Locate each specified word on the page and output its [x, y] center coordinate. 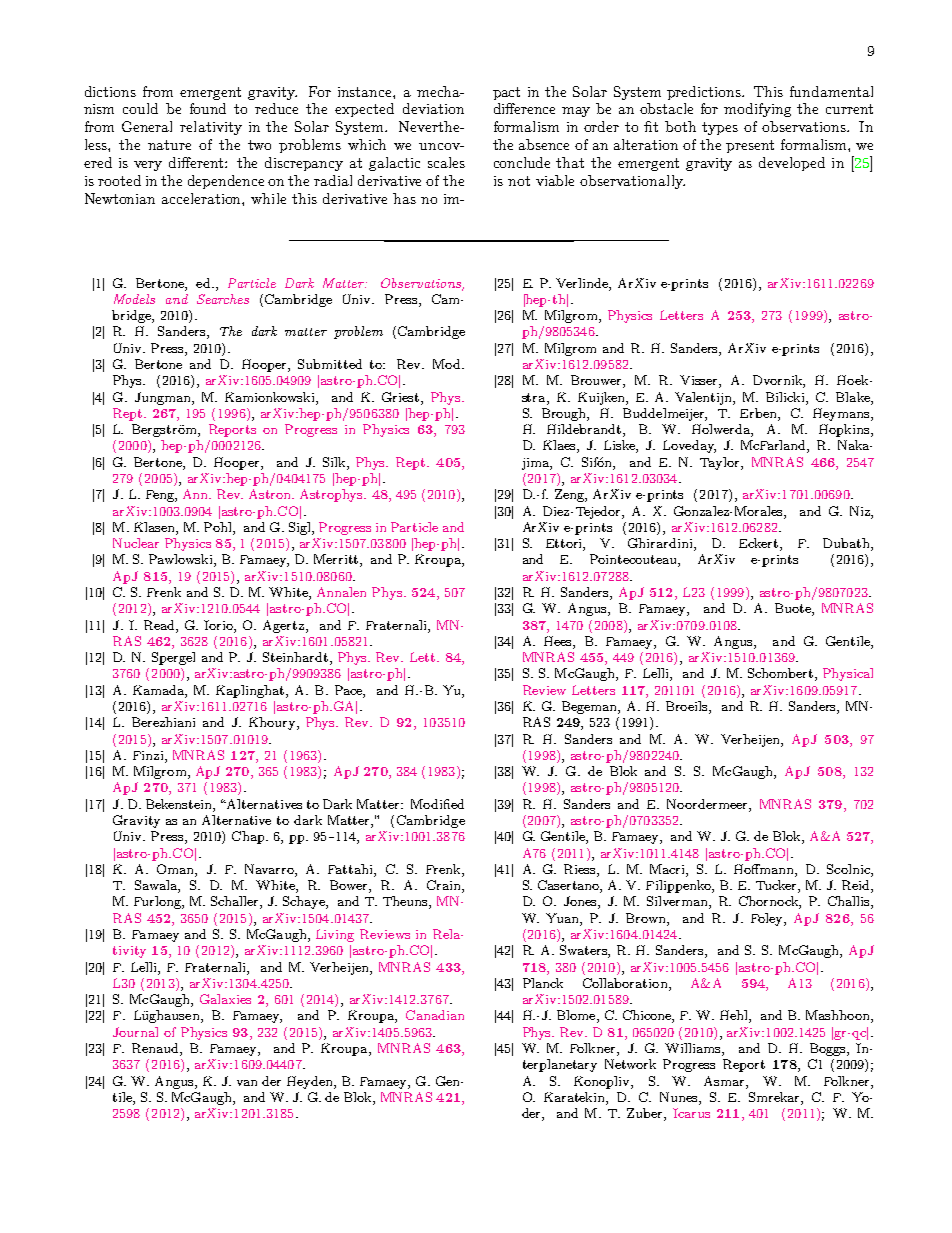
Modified [437, 804]
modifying [757, 110]
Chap [249, 837]
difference [524, 108]
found [208, 108]
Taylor [721, 463]
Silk [335, 463]
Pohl [219, 528]
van [247, 1083]
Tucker [777, 886]
